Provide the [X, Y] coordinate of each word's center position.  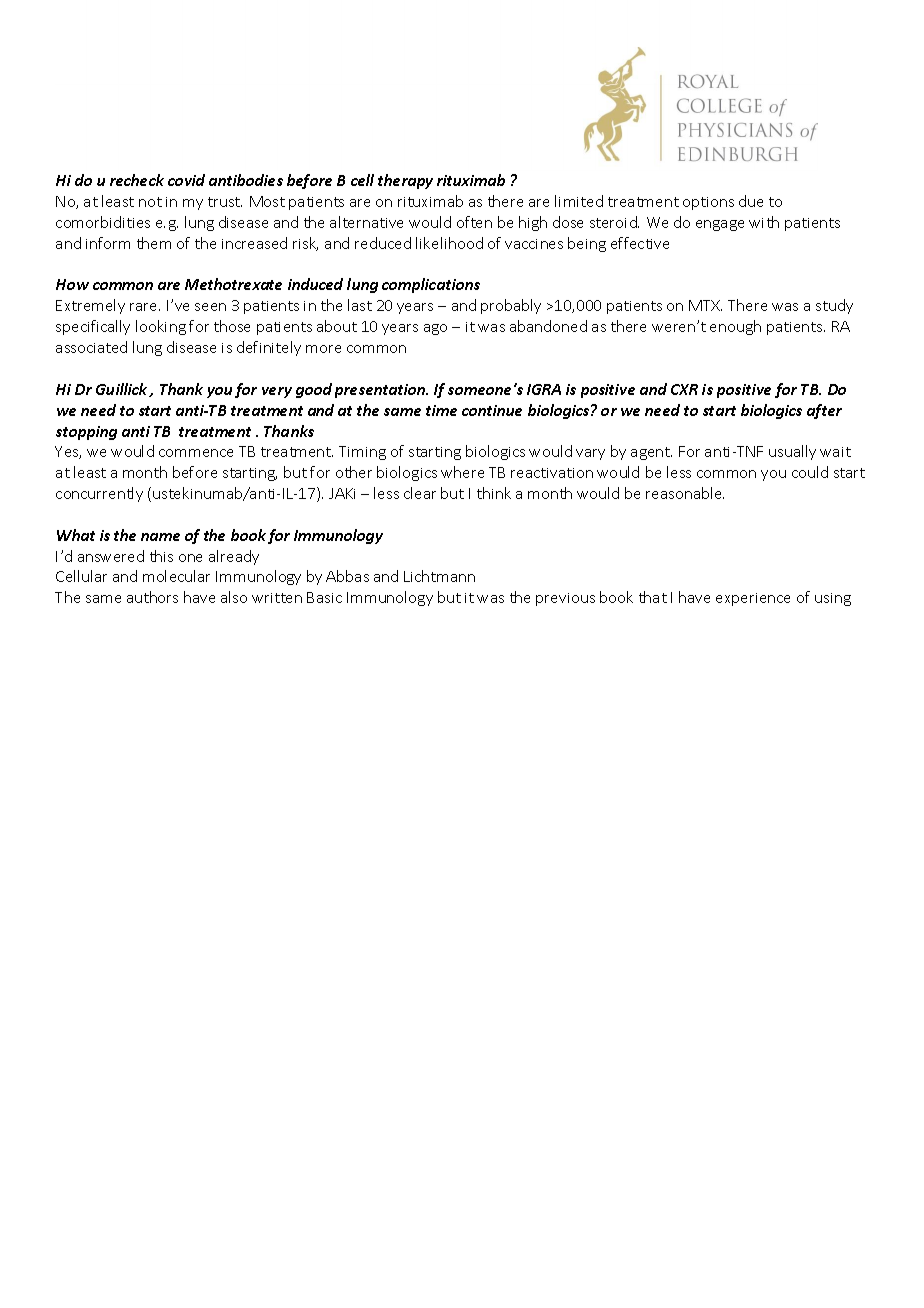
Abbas [347, 576]
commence [196, 453]
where [462, 472]
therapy [405, 181]
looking [161, 327]
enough [735, 327]
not [150, 202]
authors [152, 597]
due [751, 201]
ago [435, 329]
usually [792, 452]
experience [753, 599]
